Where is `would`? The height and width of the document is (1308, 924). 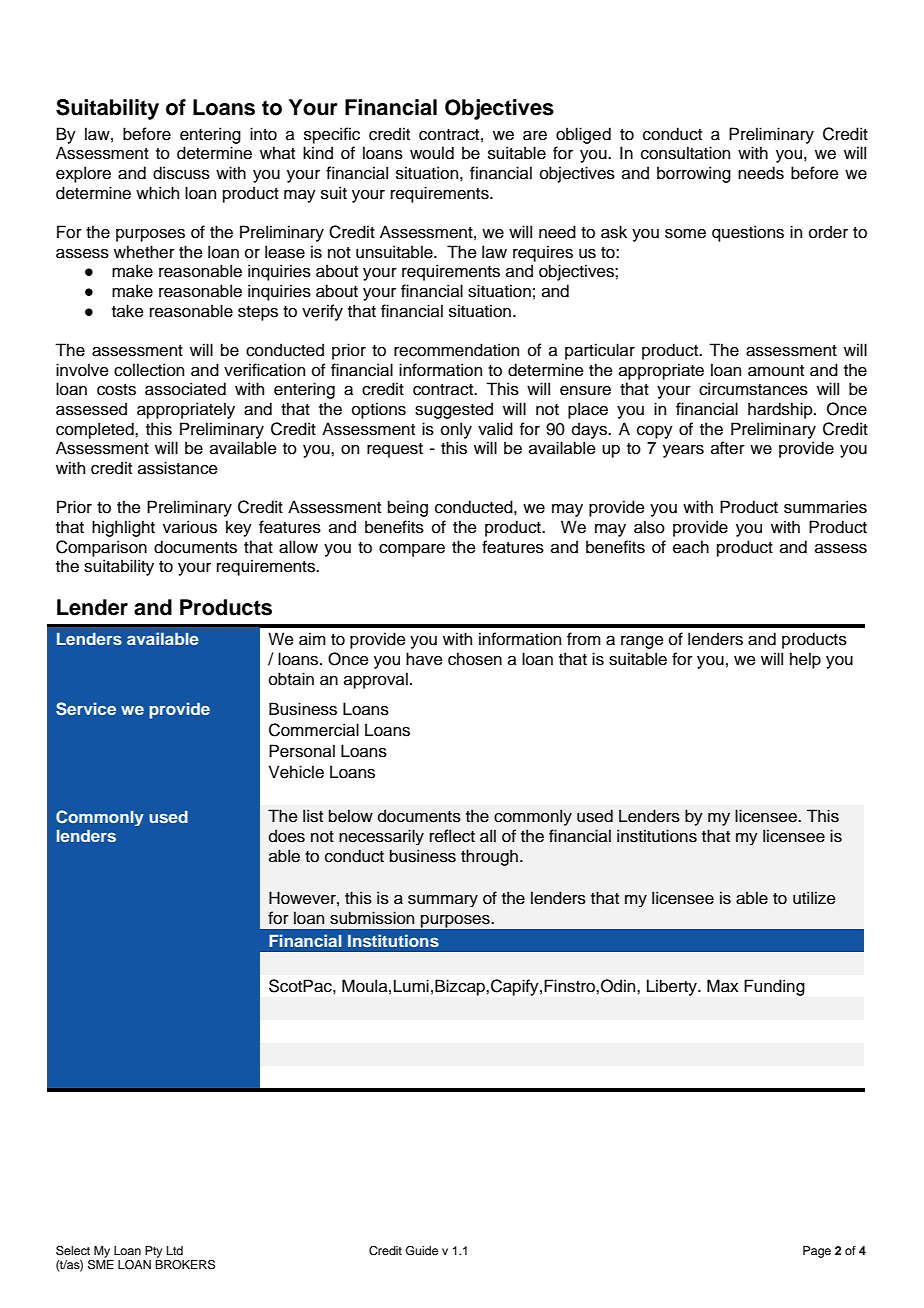
would is located at coordinates (432, 153).
